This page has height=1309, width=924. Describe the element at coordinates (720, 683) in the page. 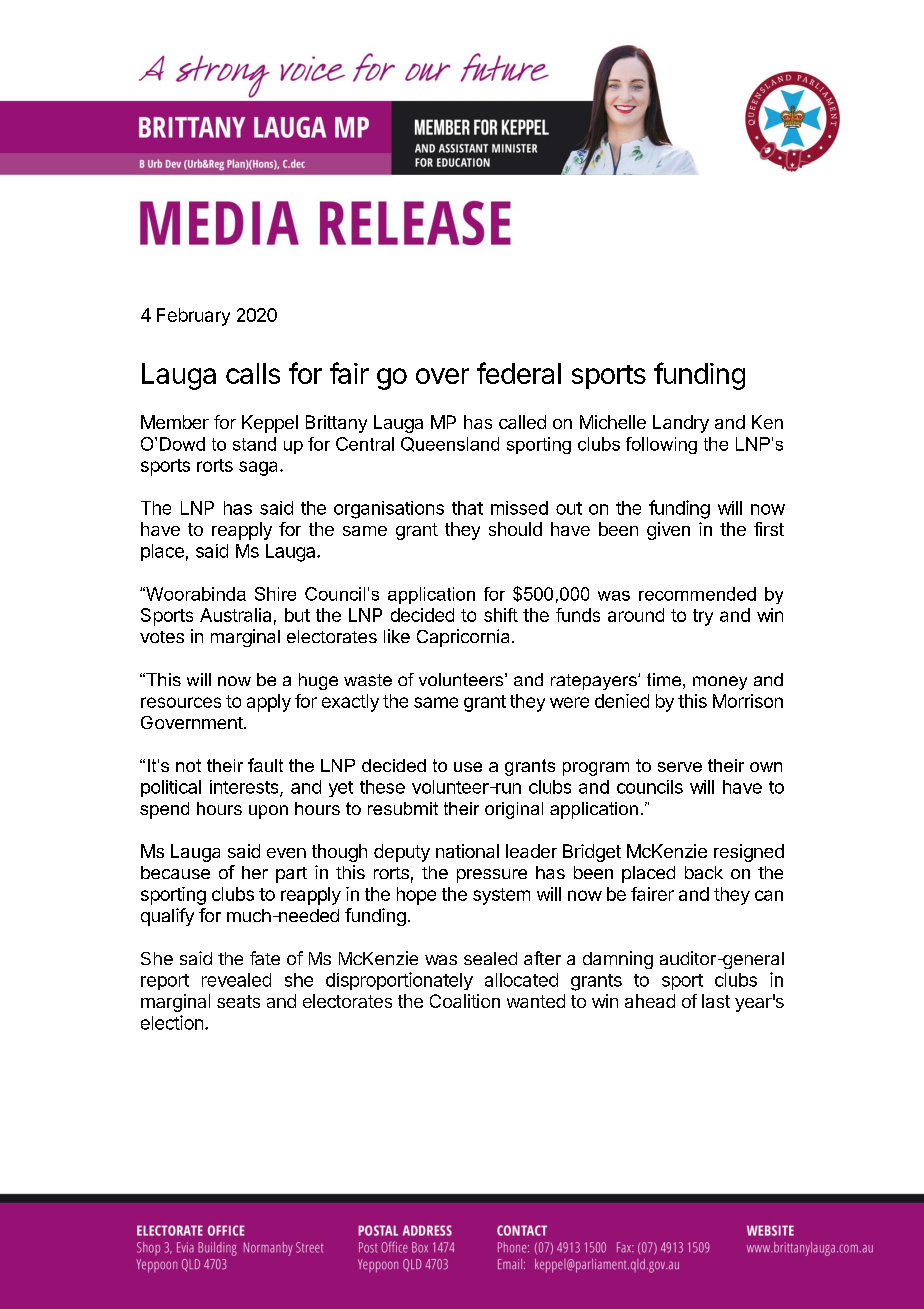

I see `money` at that location.
